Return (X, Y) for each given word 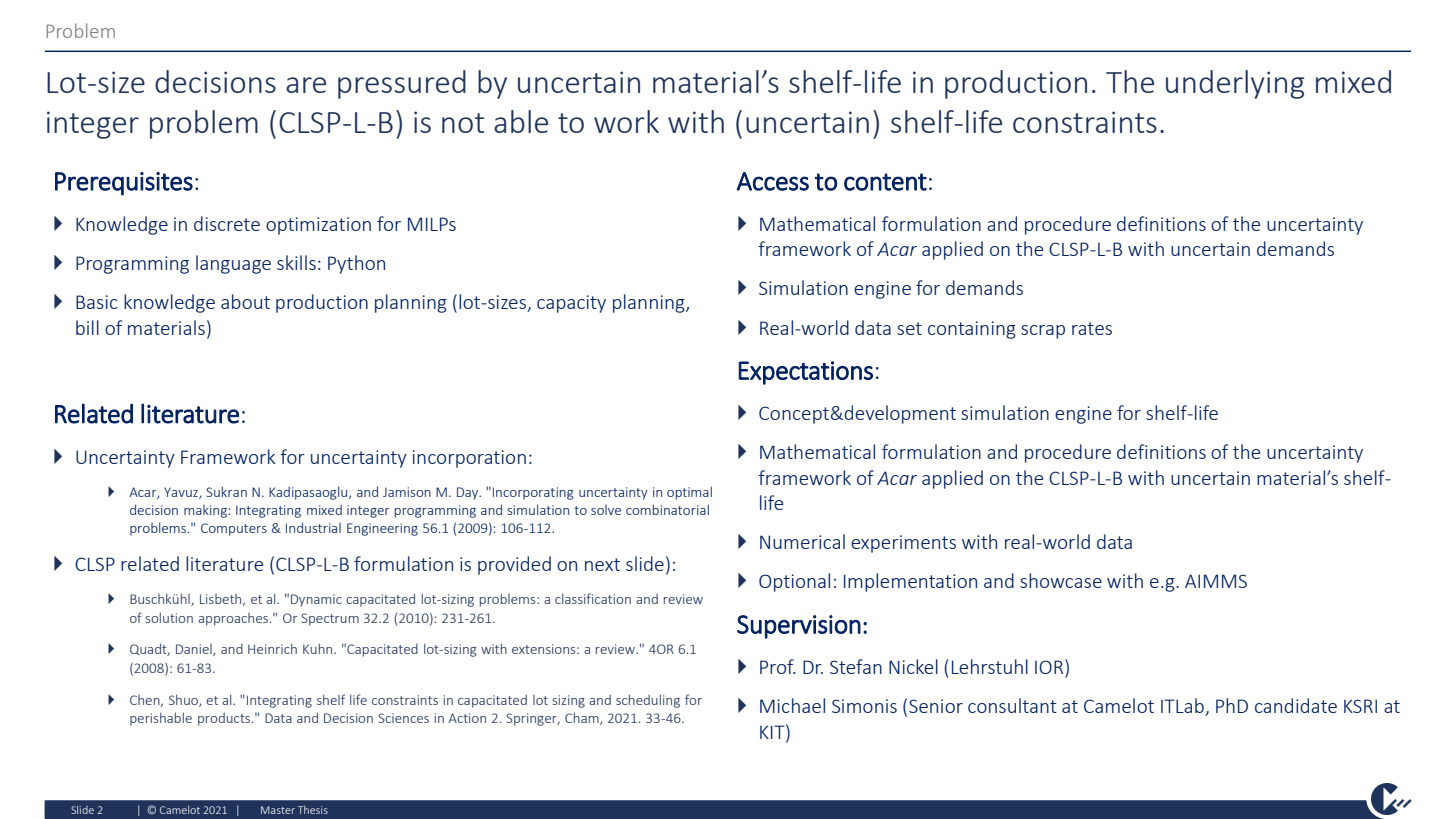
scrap (1043, 332)
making (206, 511)
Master (278, 810)
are (306, 85)
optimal (689, 493)
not (463, 123)
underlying (1235, 84)
